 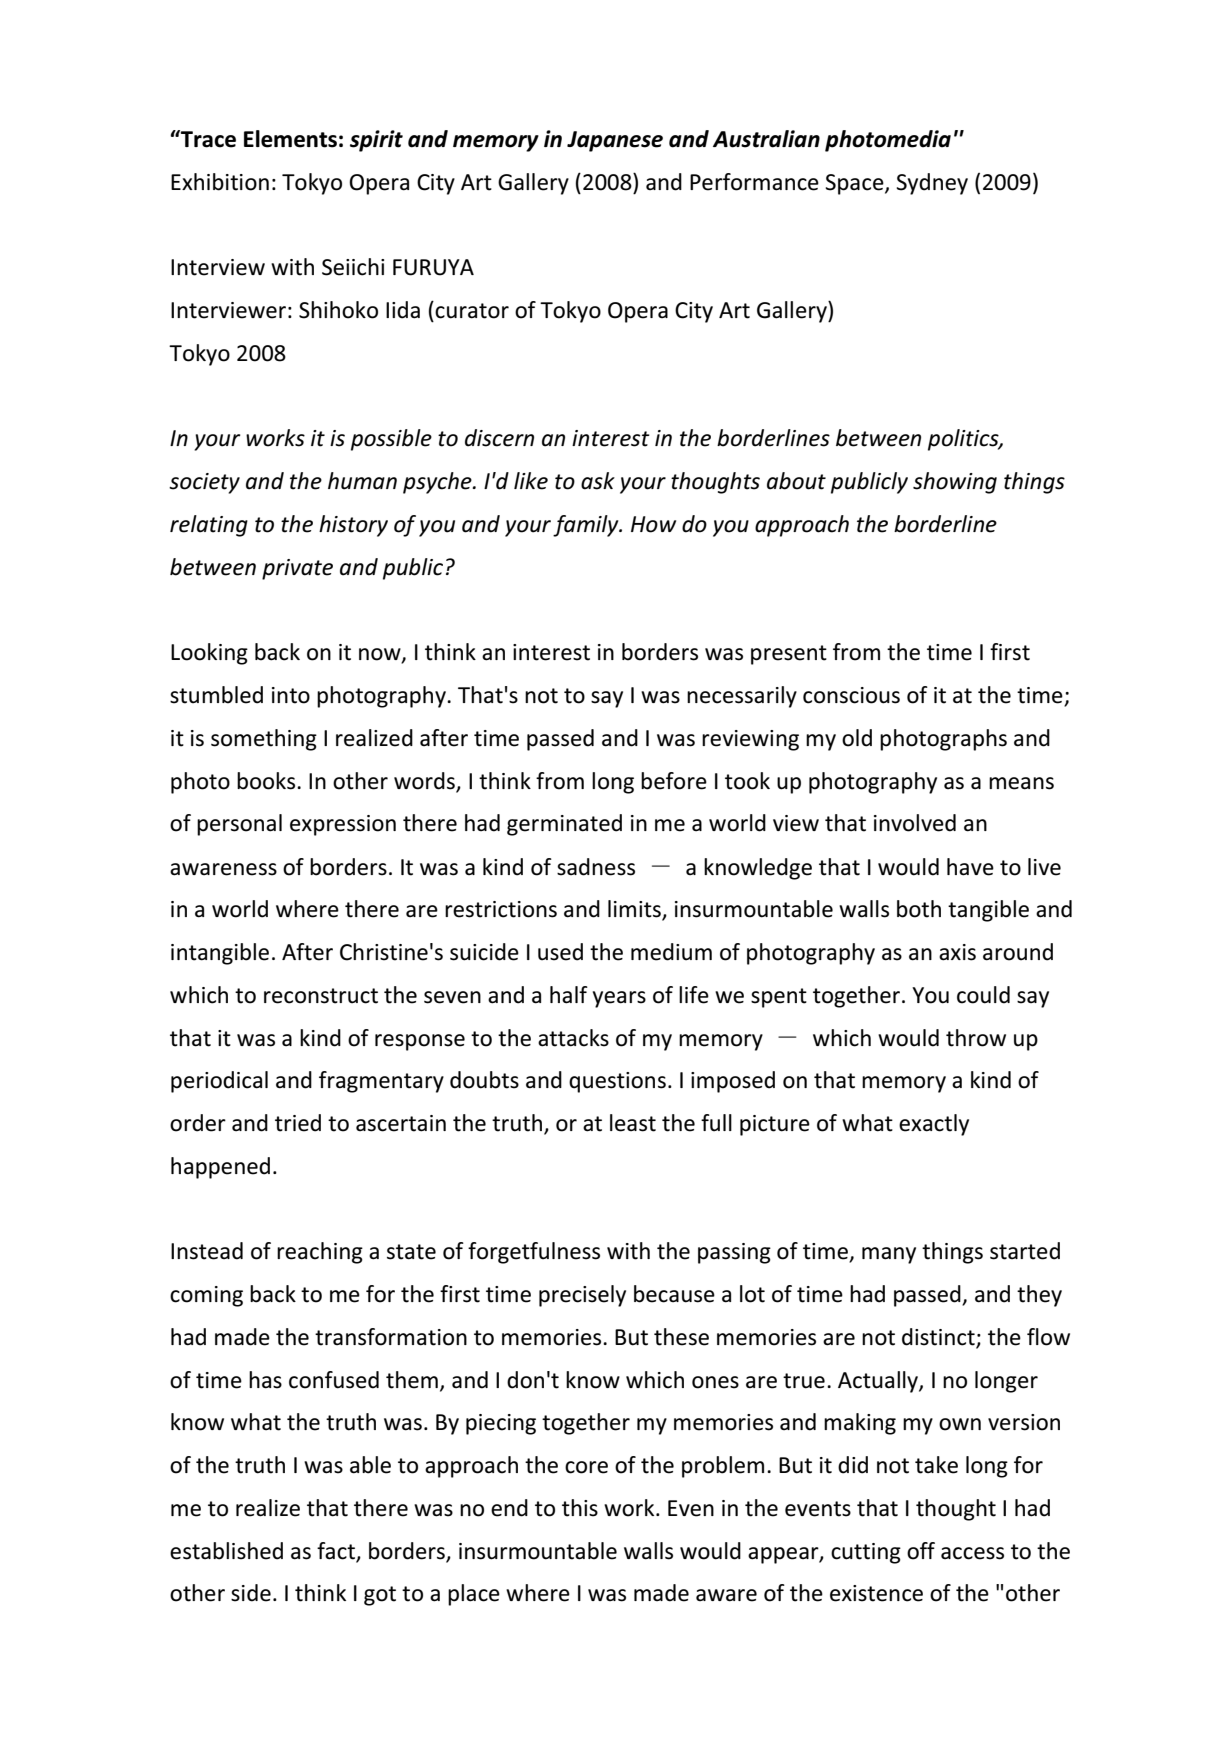 I want to click on Japanese, so click(x=615, y=141).
